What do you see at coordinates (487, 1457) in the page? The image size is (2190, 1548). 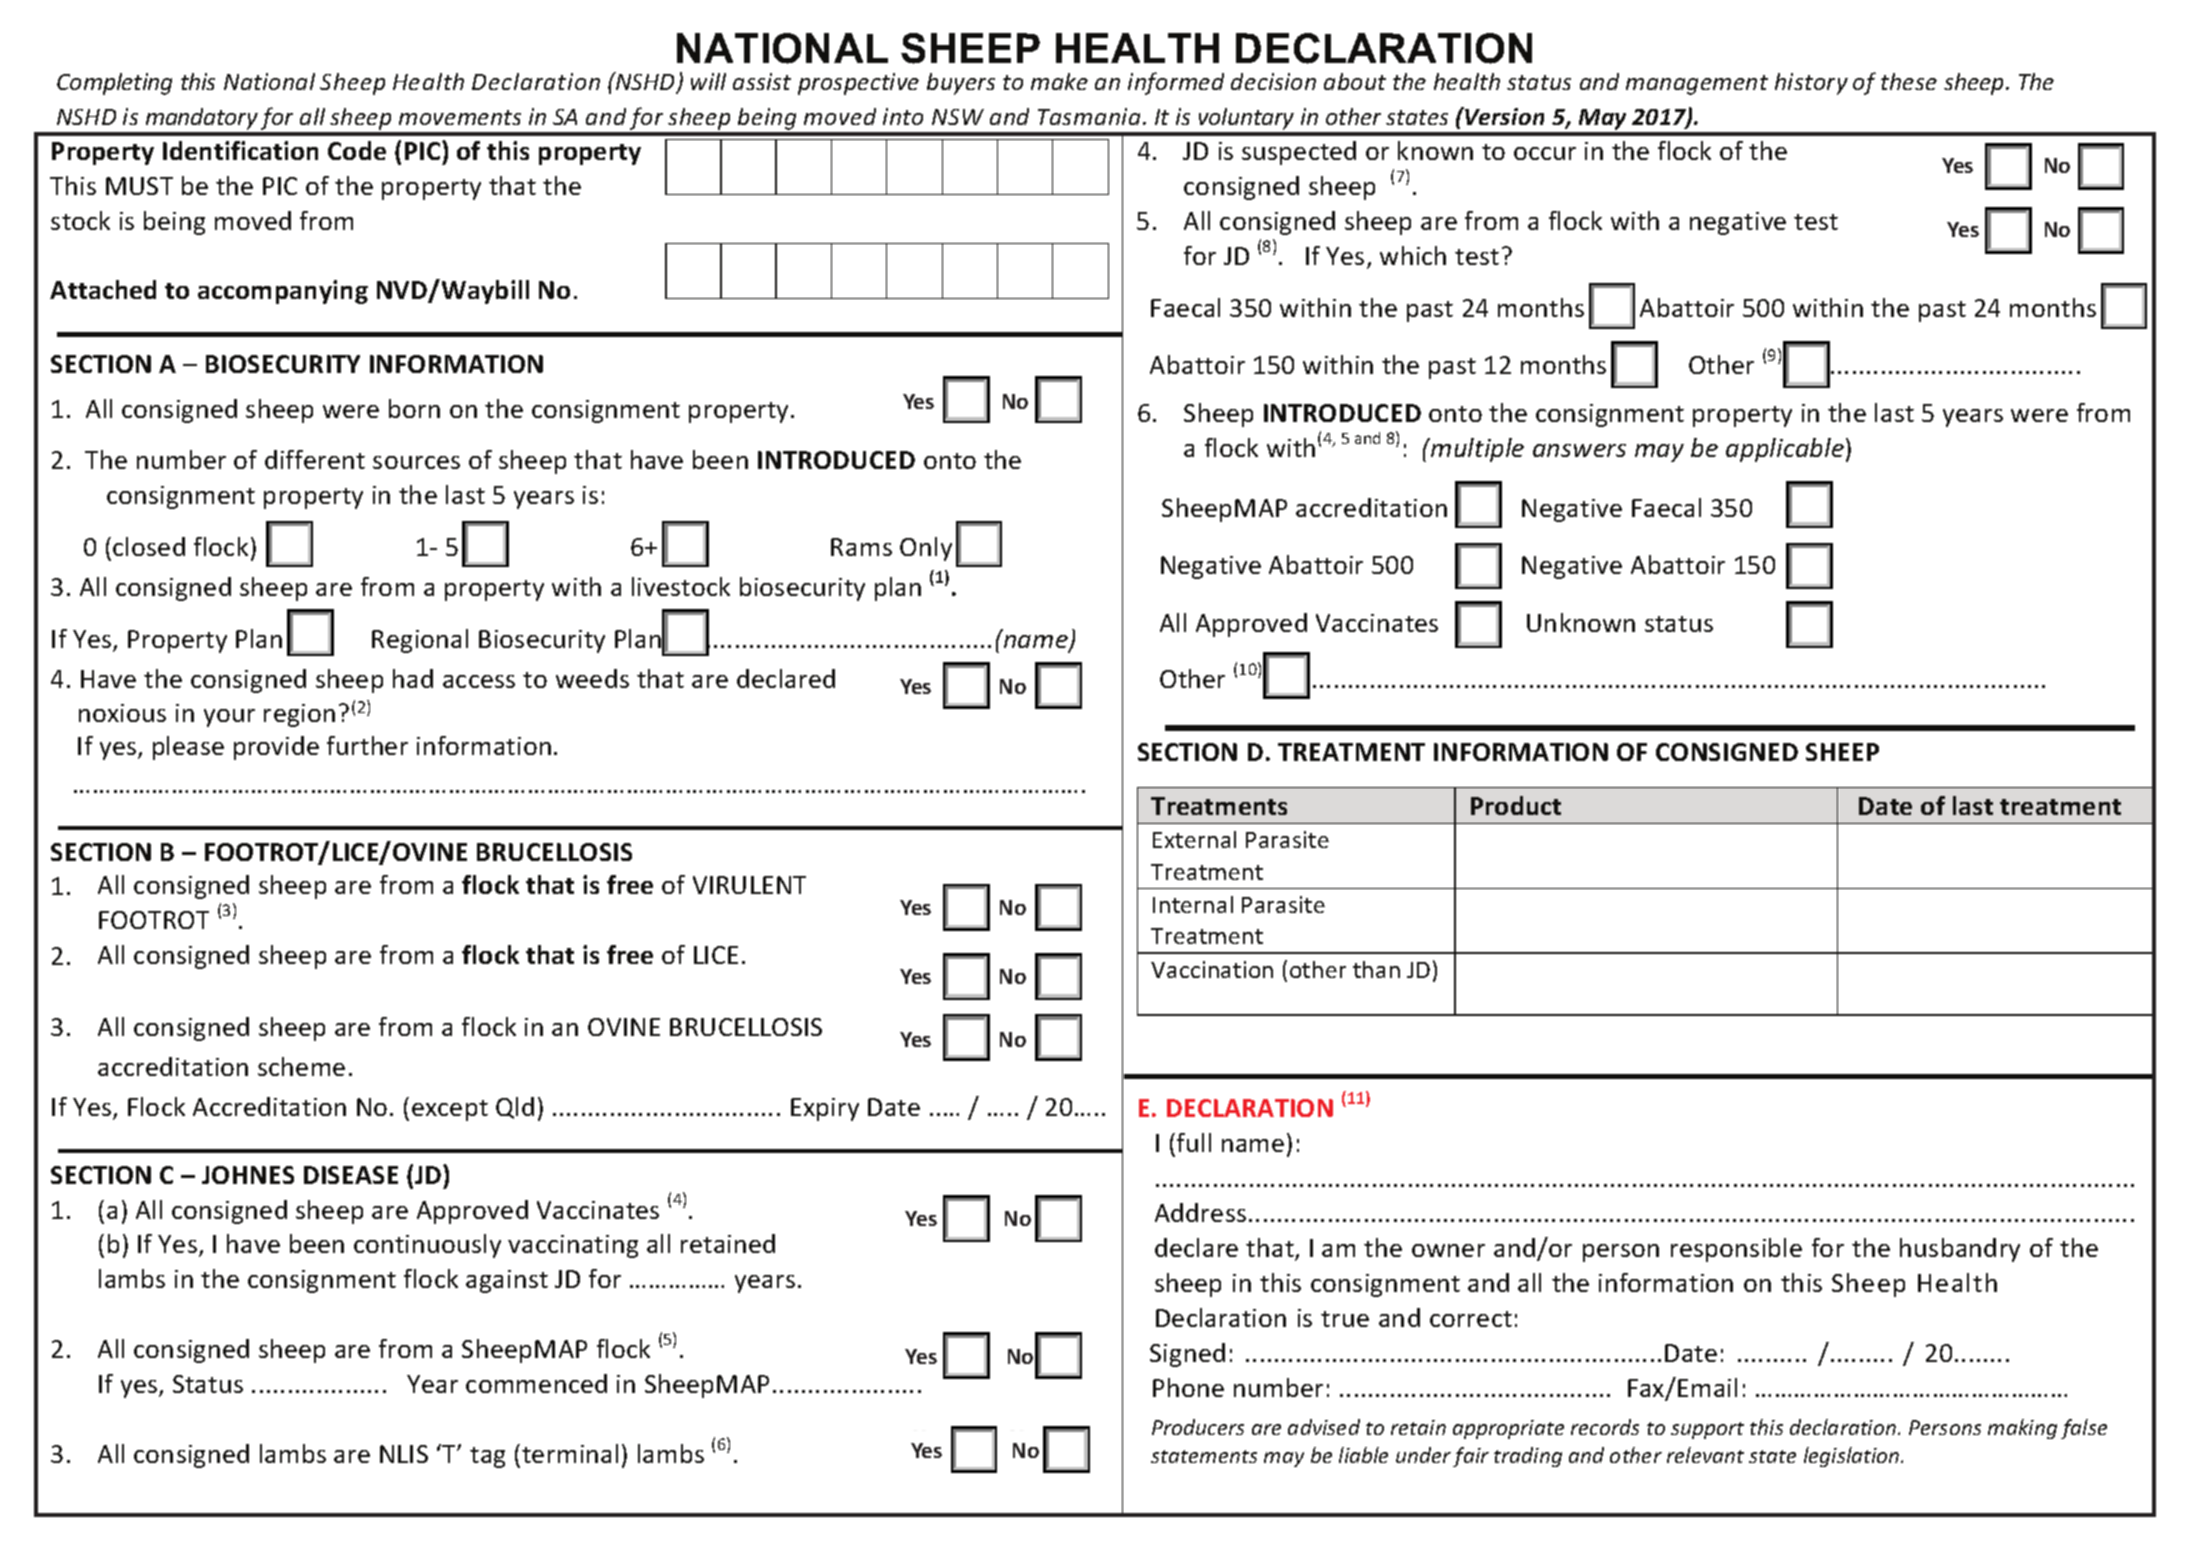 I see `tag` at bounding box center [487, 1457].
